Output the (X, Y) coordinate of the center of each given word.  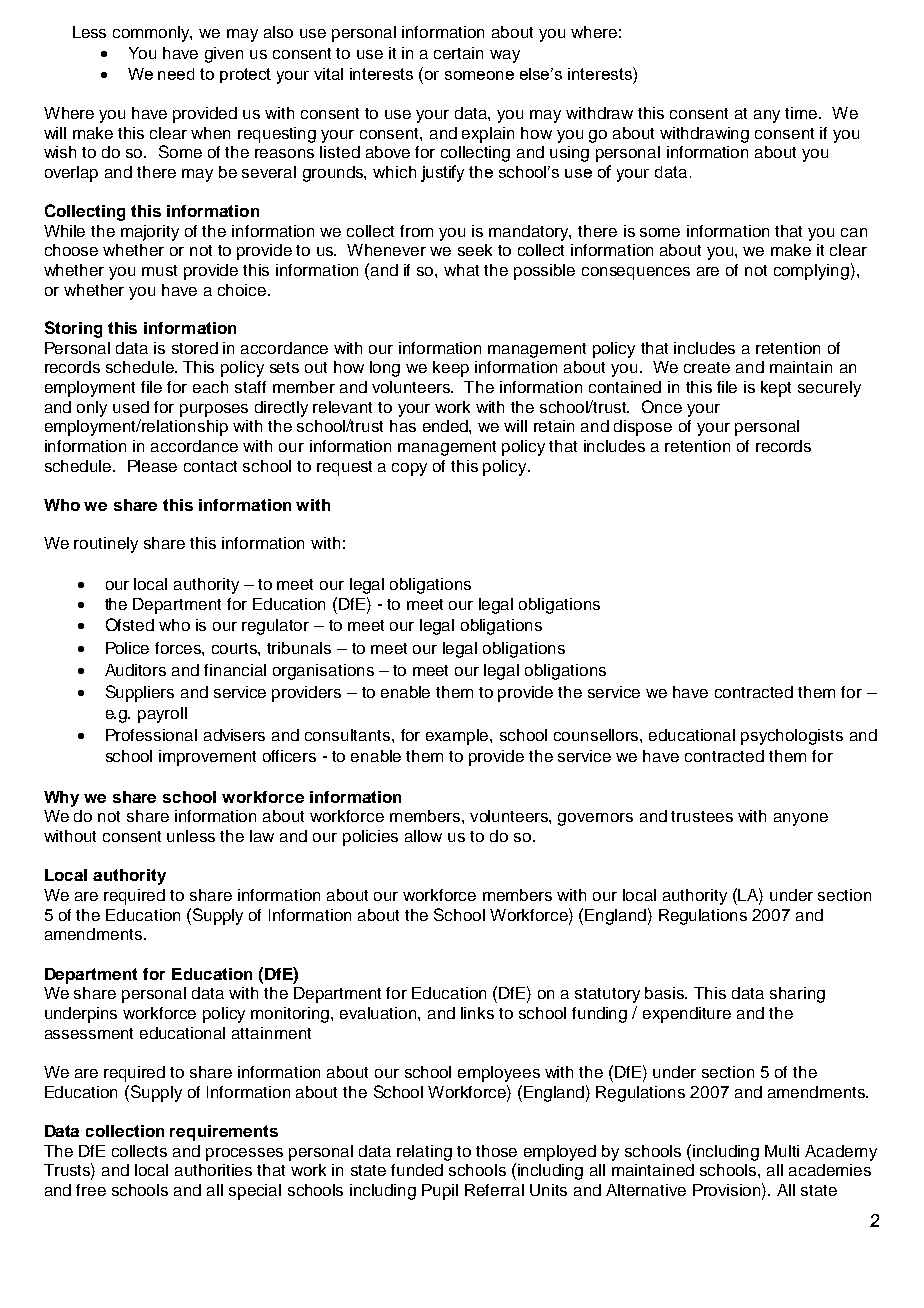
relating (424, 1153)
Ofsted (130, 624)
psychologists (792, 737)
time (802, 113)
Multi (782, 1151)
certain (458, 53)
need (176, 74)
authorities (213, 1170)
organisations (323, 672)
